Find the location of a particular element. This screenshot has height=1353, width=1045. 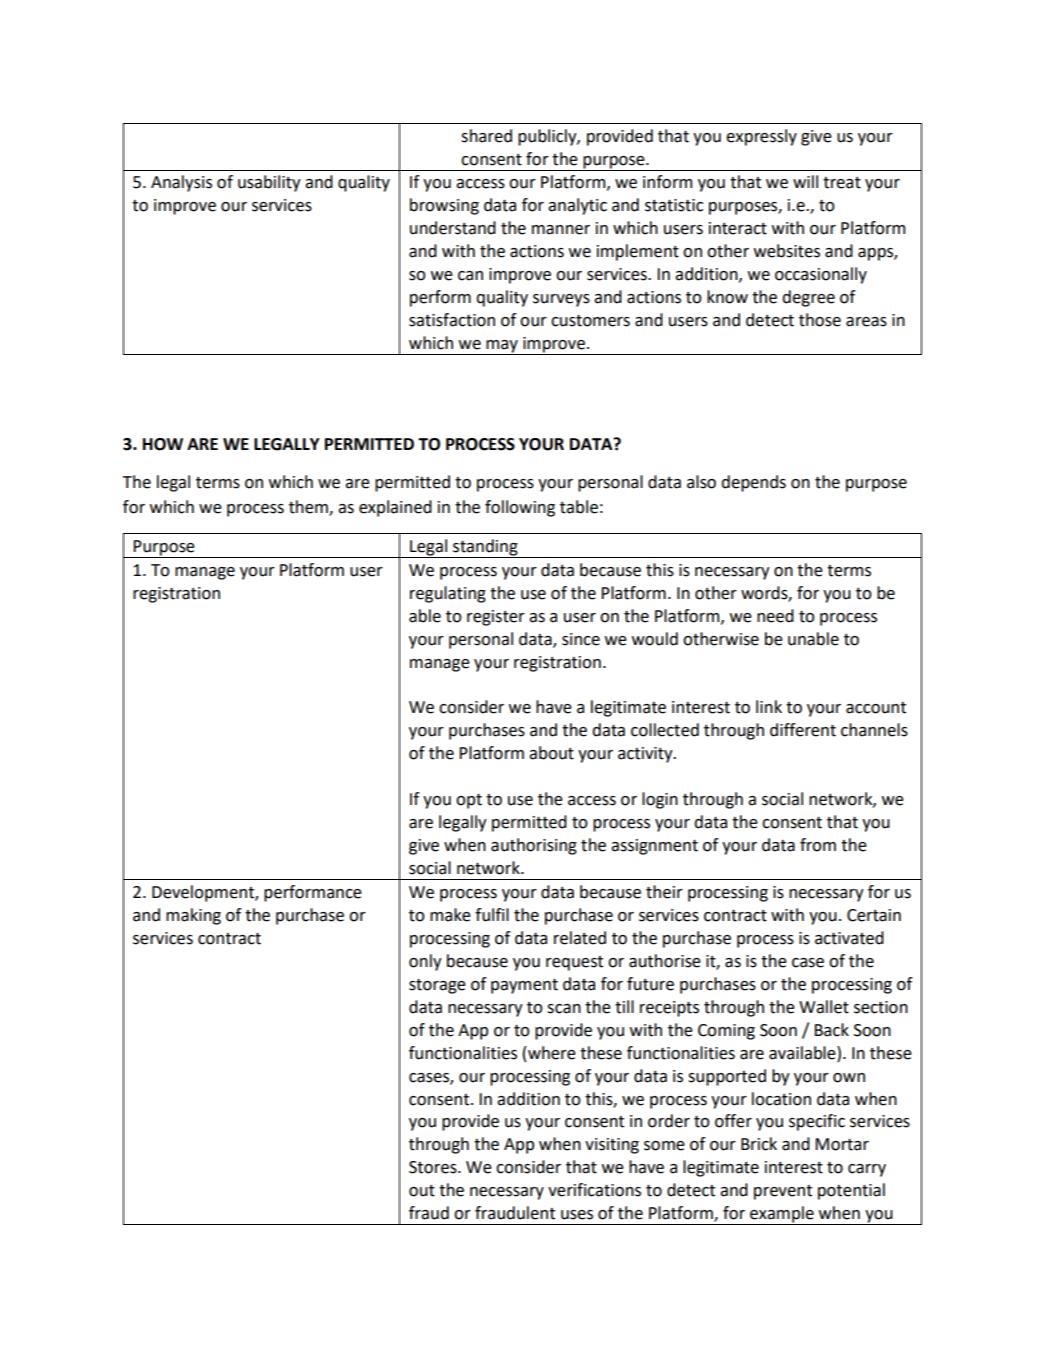

making is located at coordinates (193, 916).
